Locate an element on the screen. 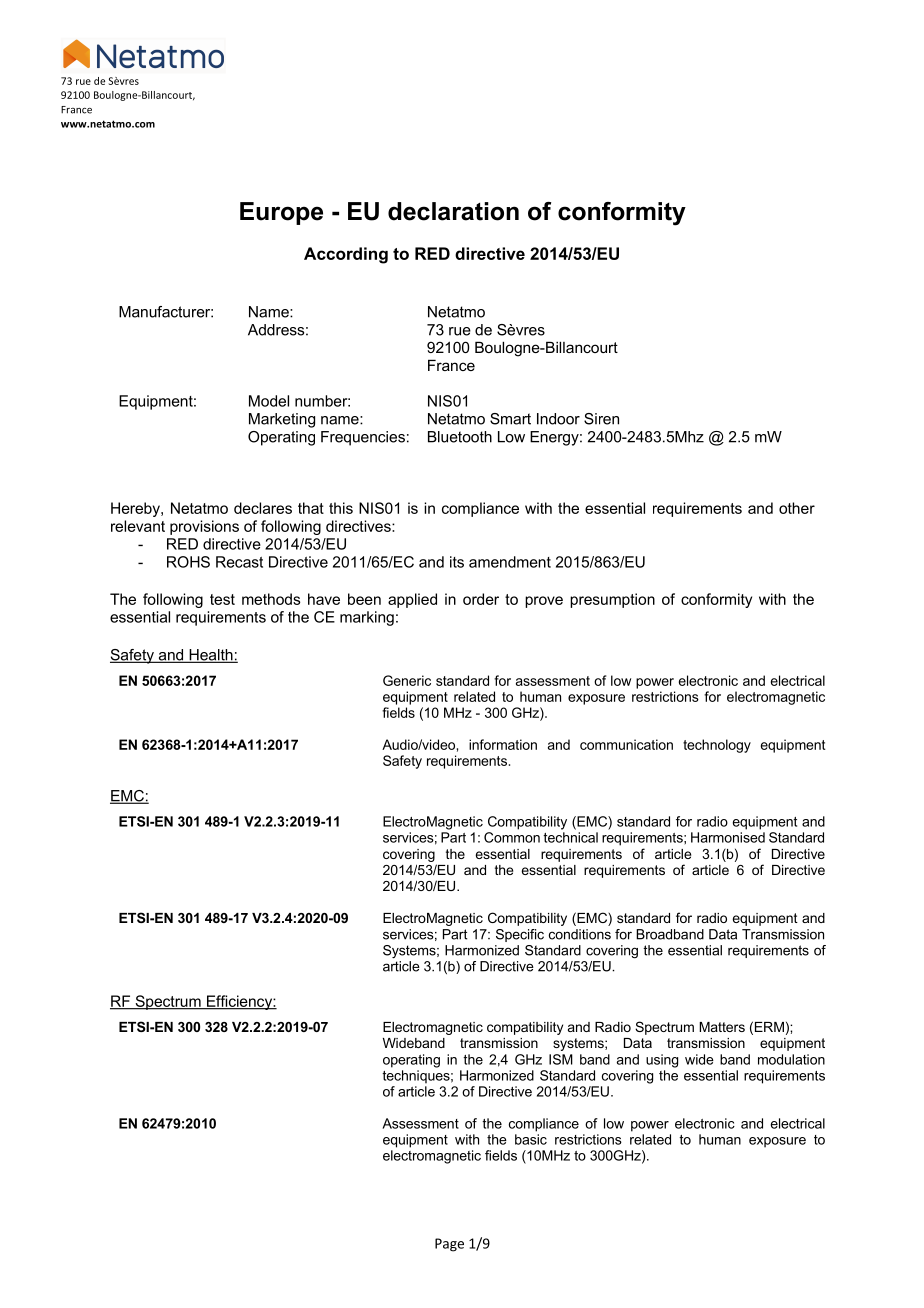 The height and width of the screenshot is (1308, 924). presumption is located at coordinates (612, 600).
